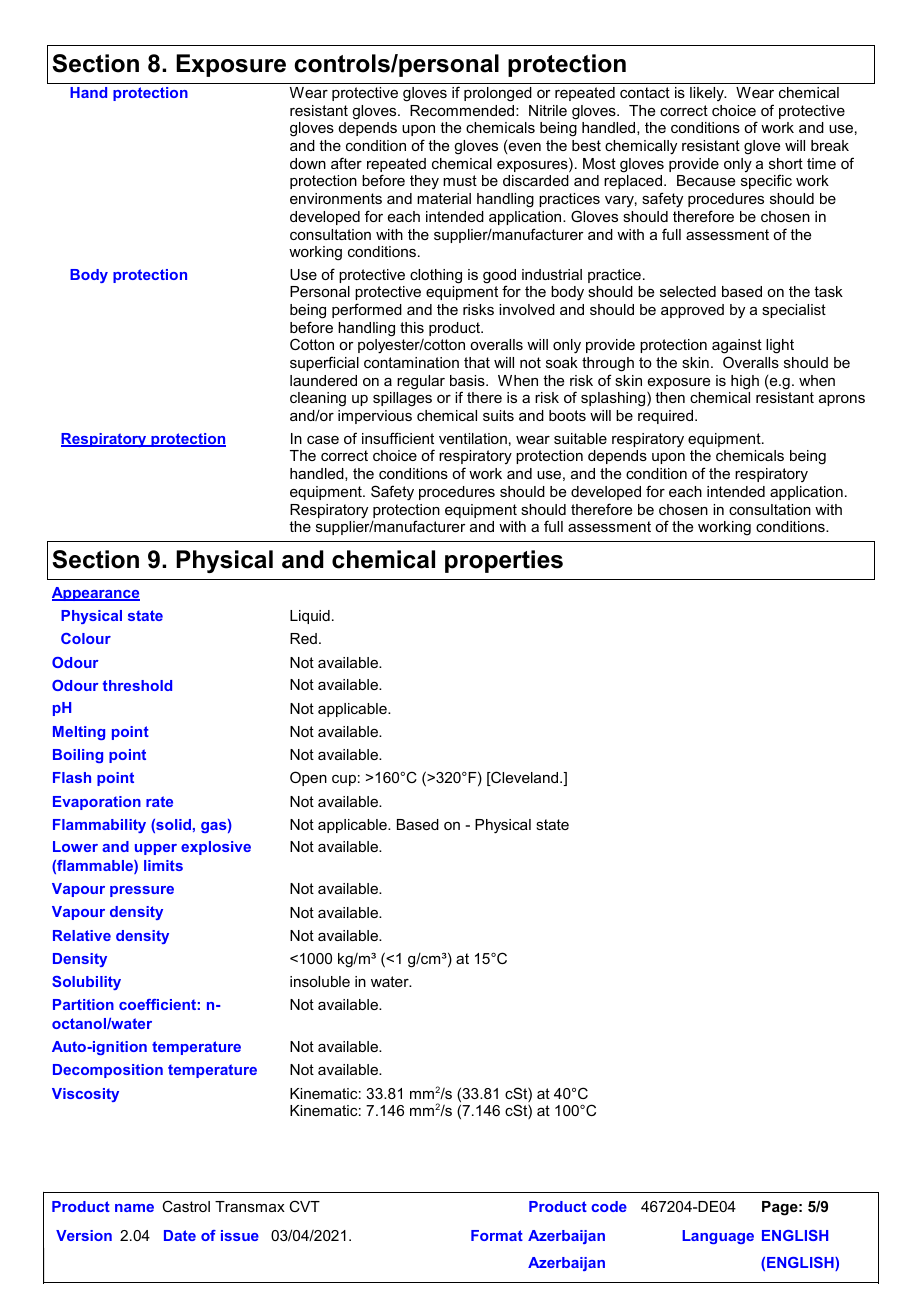 This image has width=924, height=1308. Describe the element at coordinates (323, 440) in the image. I see `case` at that location.
